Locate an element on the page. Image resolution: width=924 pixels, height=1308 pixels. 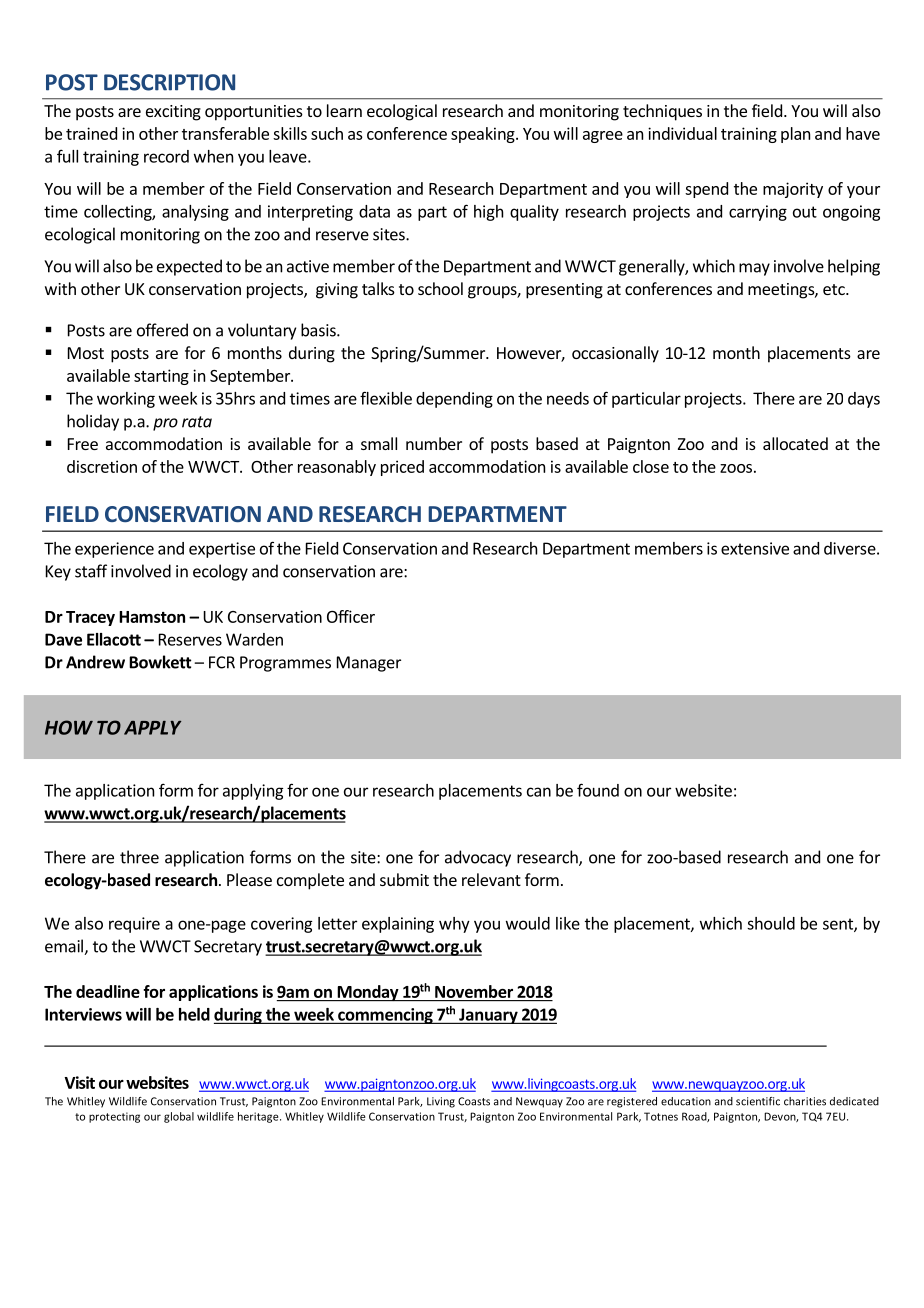
Andrew is located at coordinates (95, 662).
